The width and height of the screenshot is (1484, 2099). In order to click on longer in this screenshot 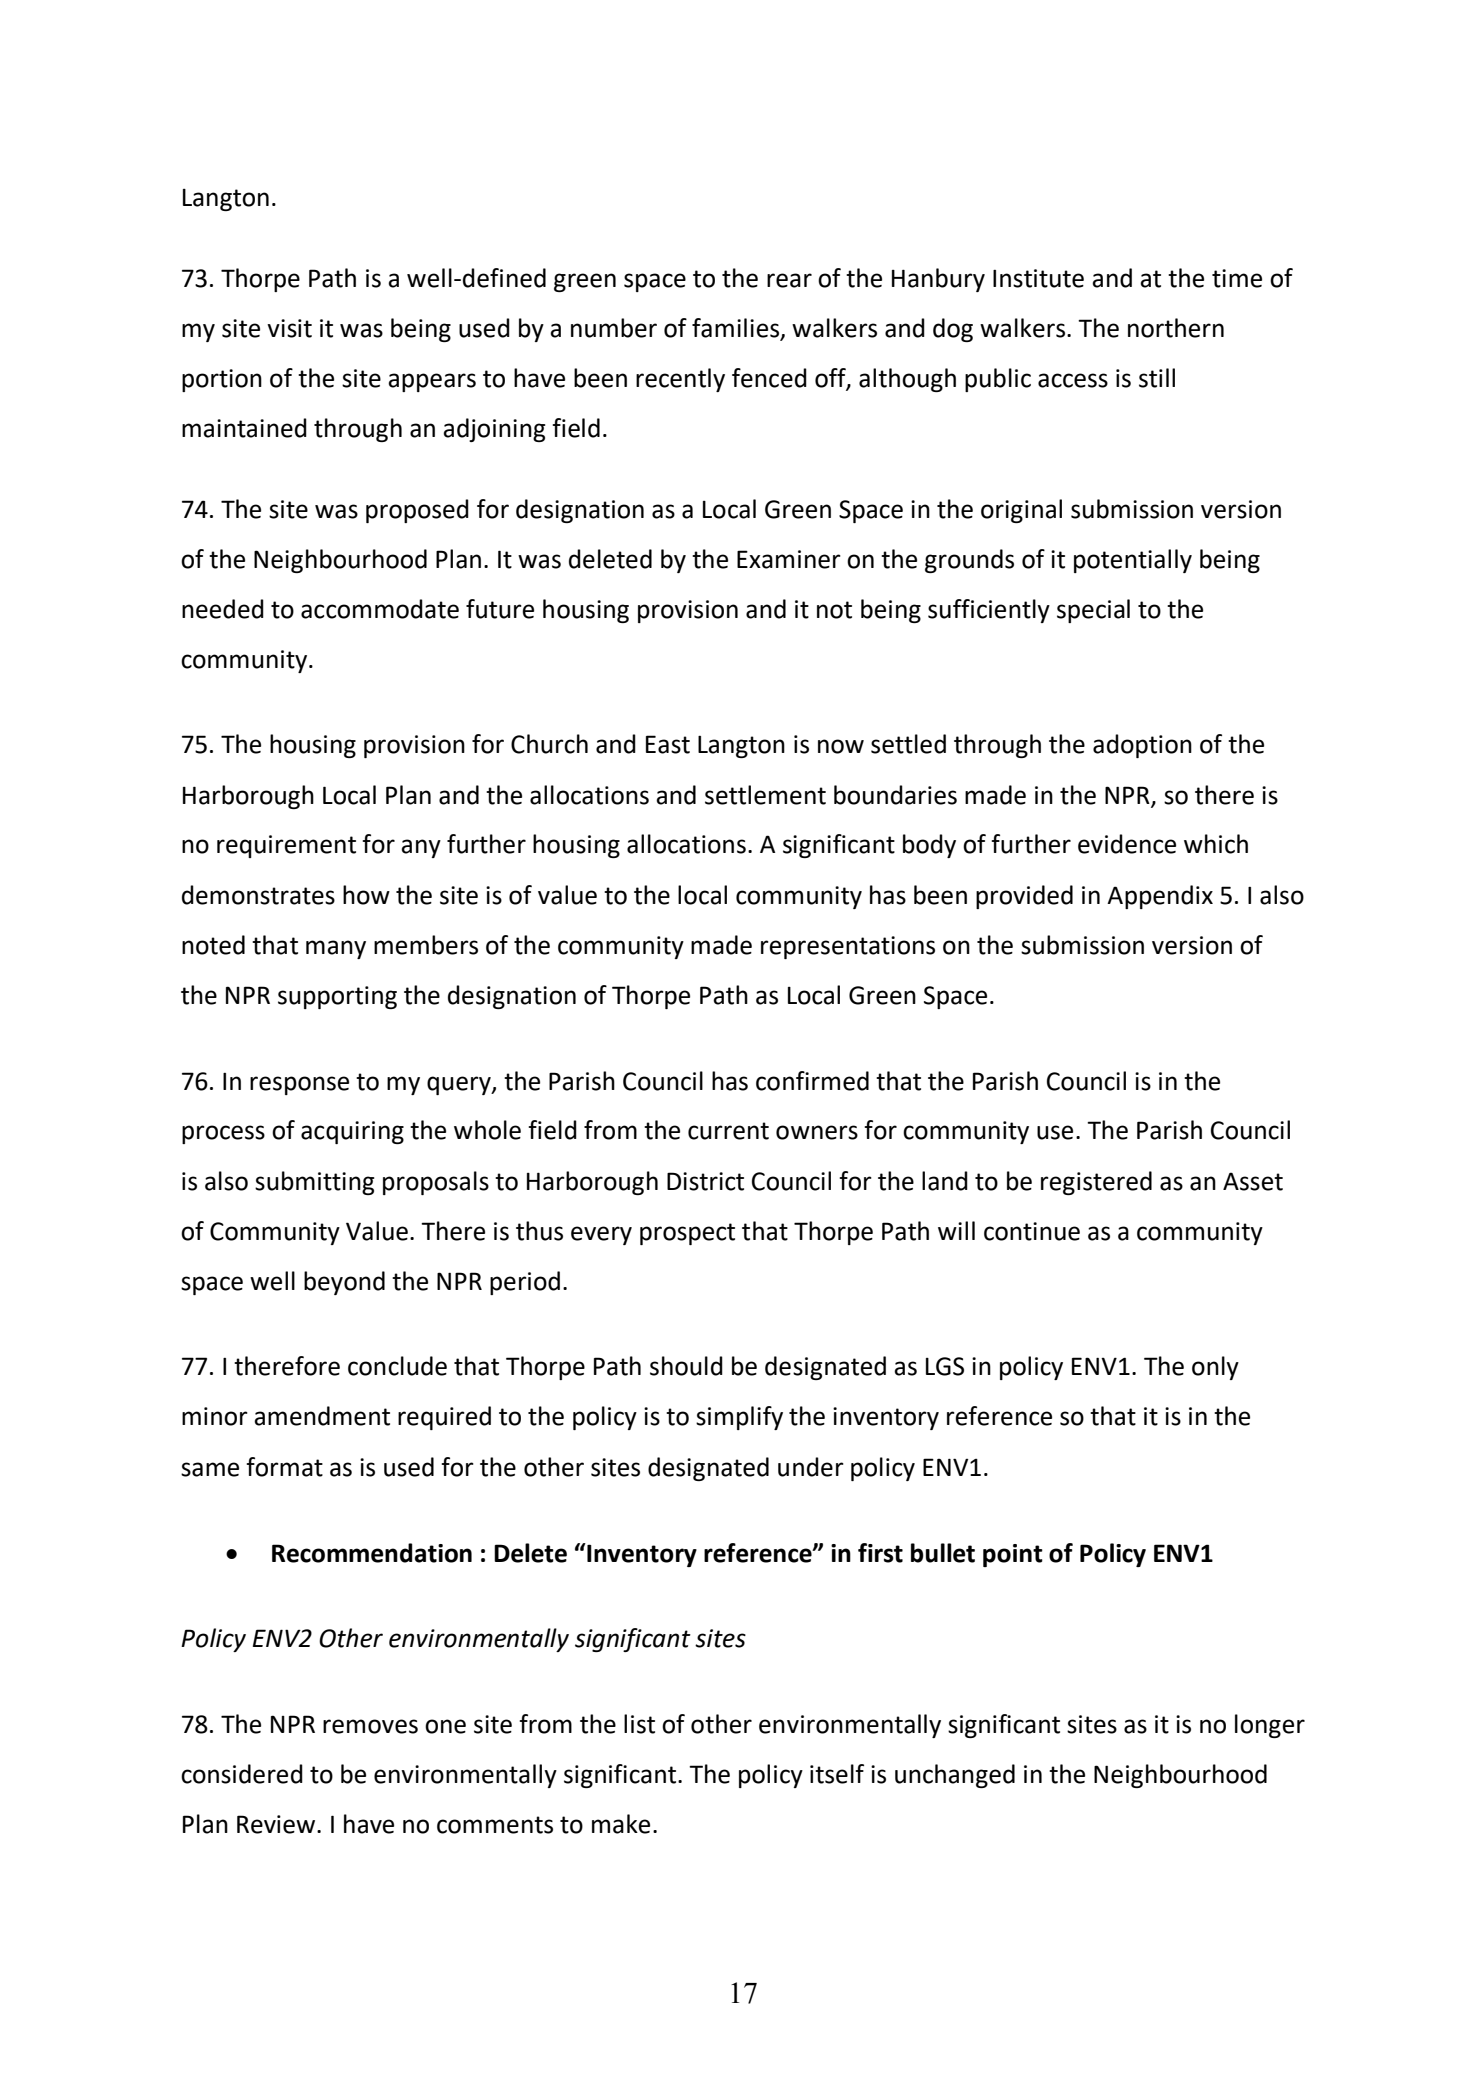, I will do `click(1270, 1726)`.
